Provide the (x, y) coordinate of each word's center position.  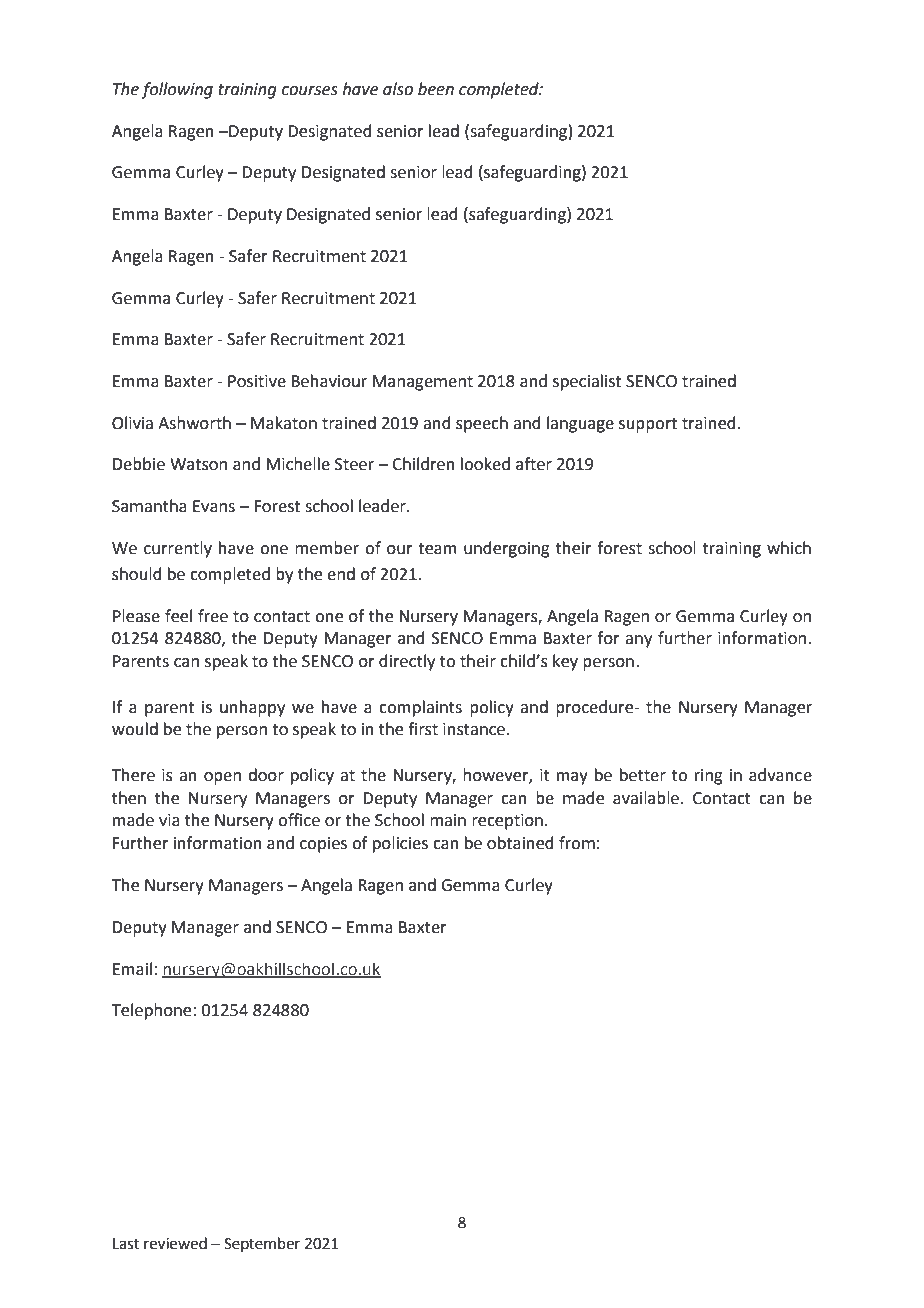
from (577, 843)
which (789, 548)
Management (423, 383)
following (177, 90)
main (448, 820)
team (437, 549)
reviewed (175, 1243)
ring (709, 777)
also (398, 89)
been (436, 89)
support (648, 425)
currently (178, 549)
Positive (257, 381)
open (222, 778)
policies (400, 844)
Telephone (153, 1011)
